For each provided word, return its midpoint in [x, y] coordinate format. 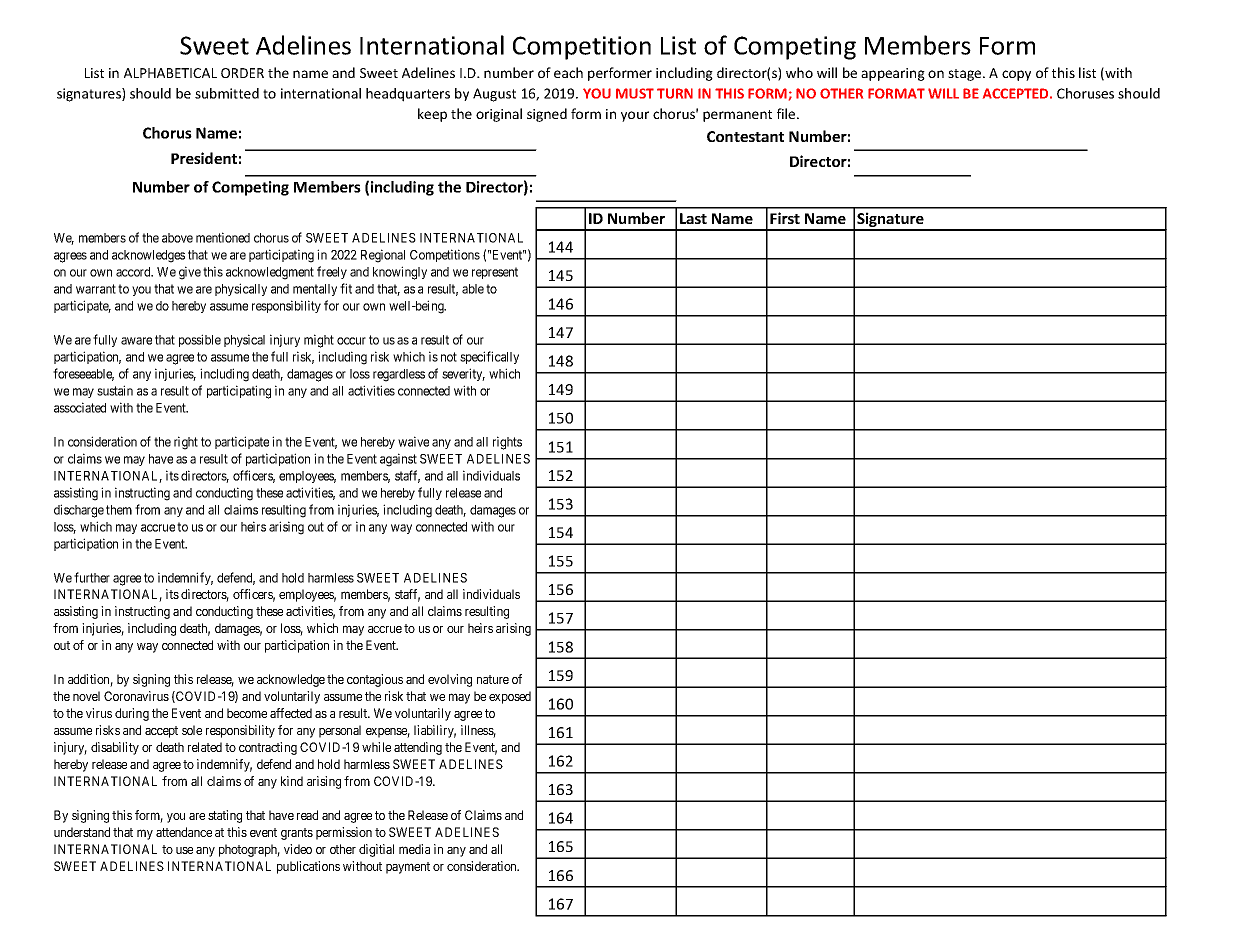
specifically [489, 357]
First [785, 218]
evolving [450, 680]
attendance [184, 832]
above [177, 238]
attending [418, 748]
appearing [893, 74]
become [247, 713]
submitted [227, 93]
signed [547, 115]
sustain [115, 390]
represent [495, 273]
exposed [510, 697]
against [398, 460]
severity [463, 374]
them [119, 510]
